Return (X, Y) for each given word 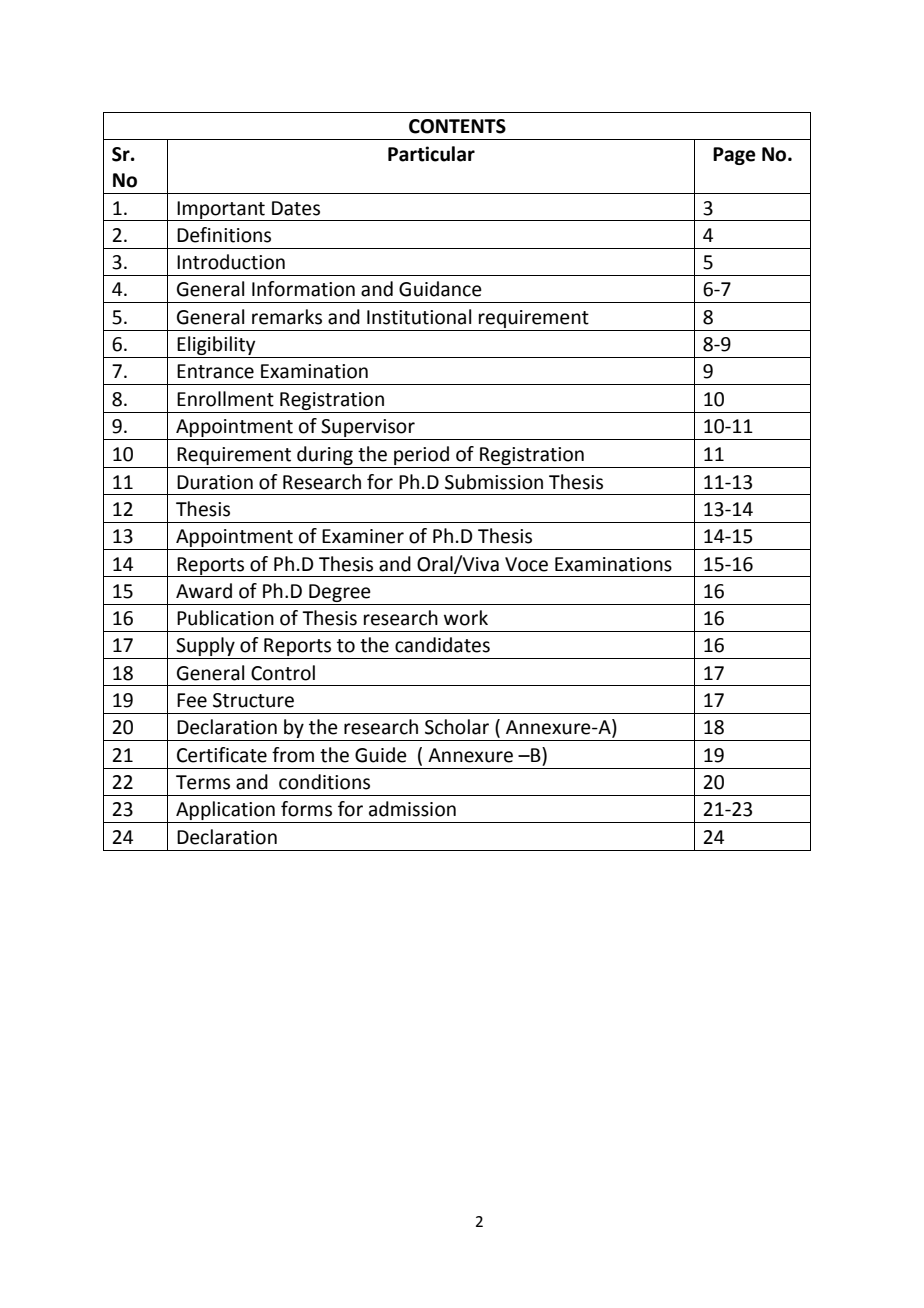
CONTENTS (457, 126)
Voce (526, 564)
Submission (494, 482)
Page (734, 156)
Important (221, 211)
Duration (215, 482)
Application (225, 812)
